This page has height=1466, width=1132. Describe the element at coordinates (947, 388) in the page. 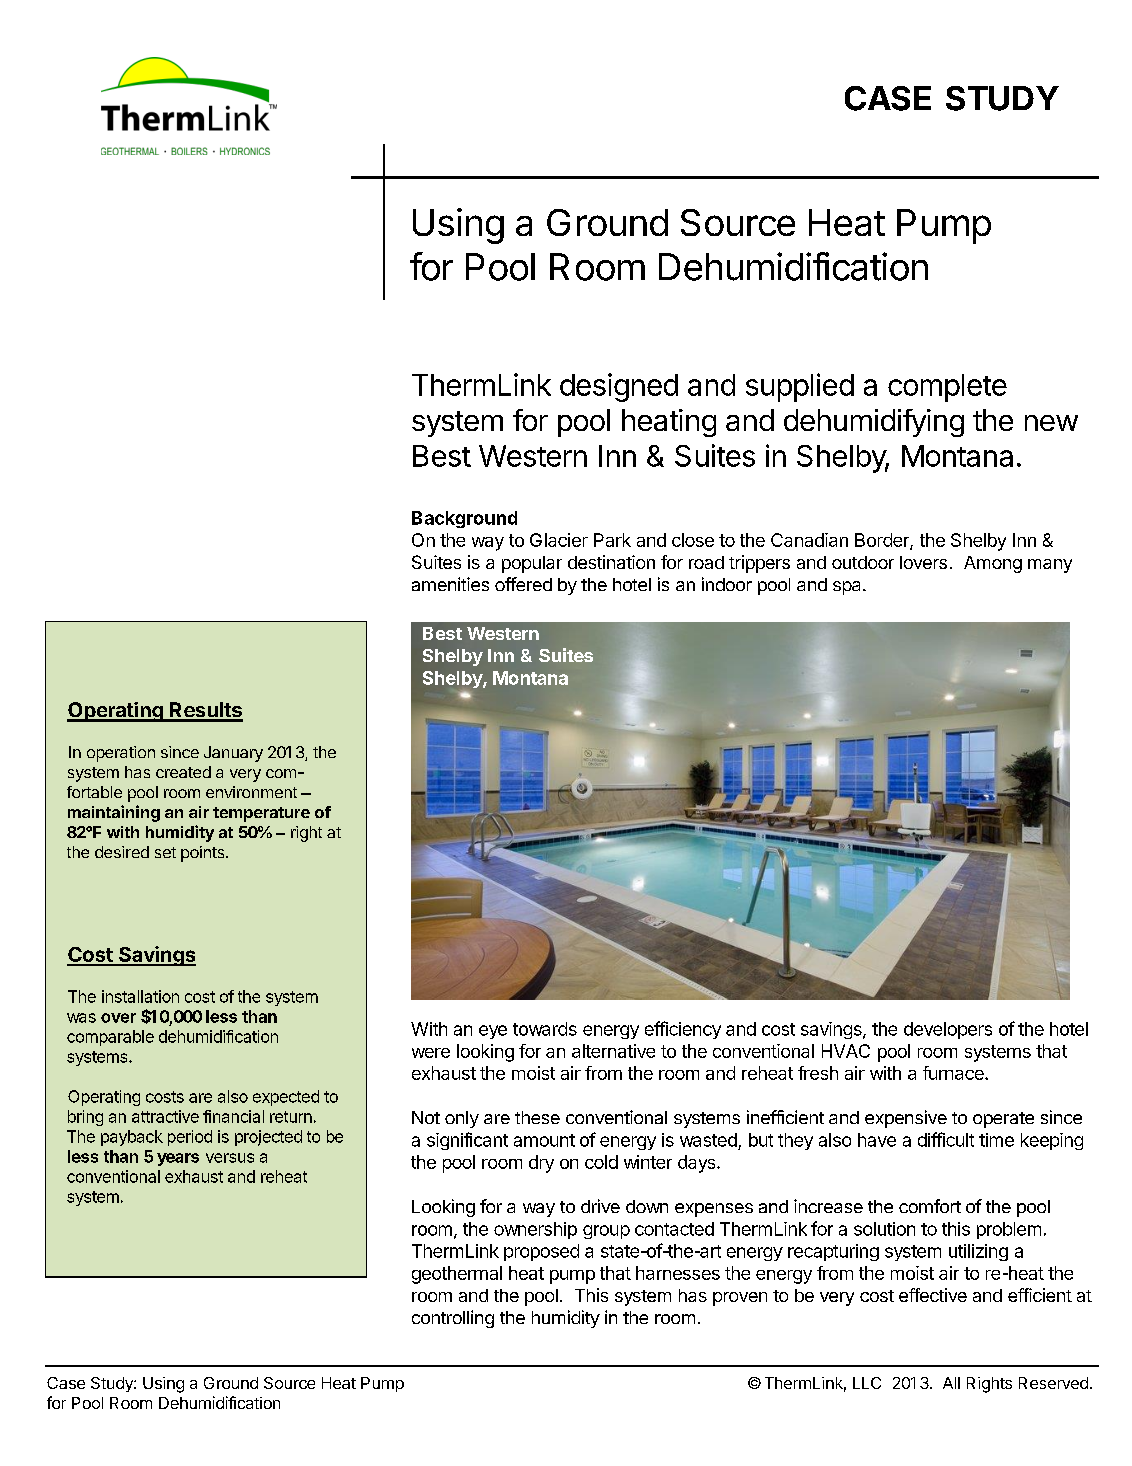

I see `complete` at that location.
